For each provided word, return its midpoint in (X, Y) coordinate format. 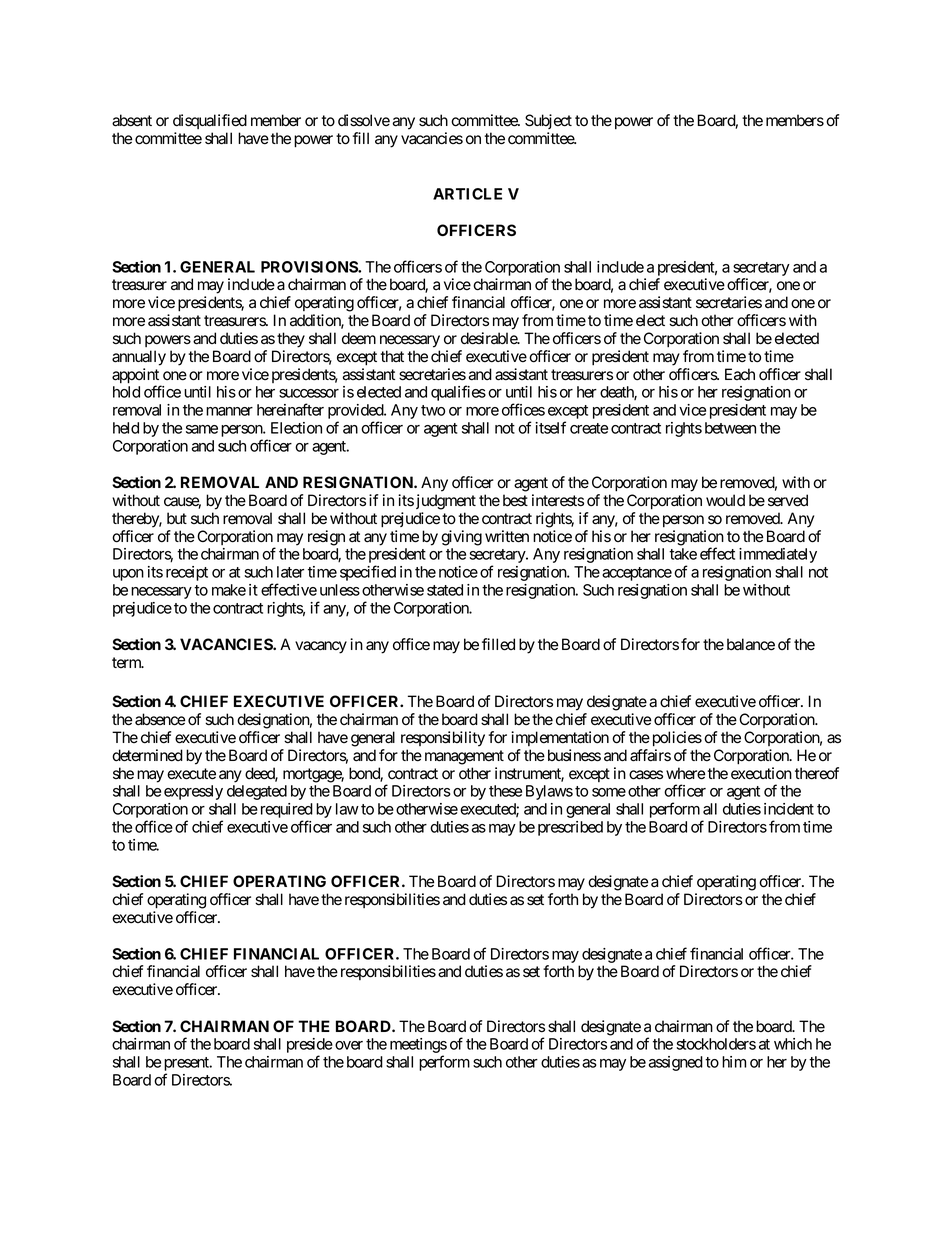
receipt (187, 573)
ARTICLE (467, 194)
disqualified (210, 121)
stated (445, 590)
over (349, 1045)
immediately (778, 555)
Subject (548, 121)
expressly (193, 792)
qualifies (458, 393)
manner (229, 411)
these (505, 791)
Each (740, 374)
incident (789, 809)
